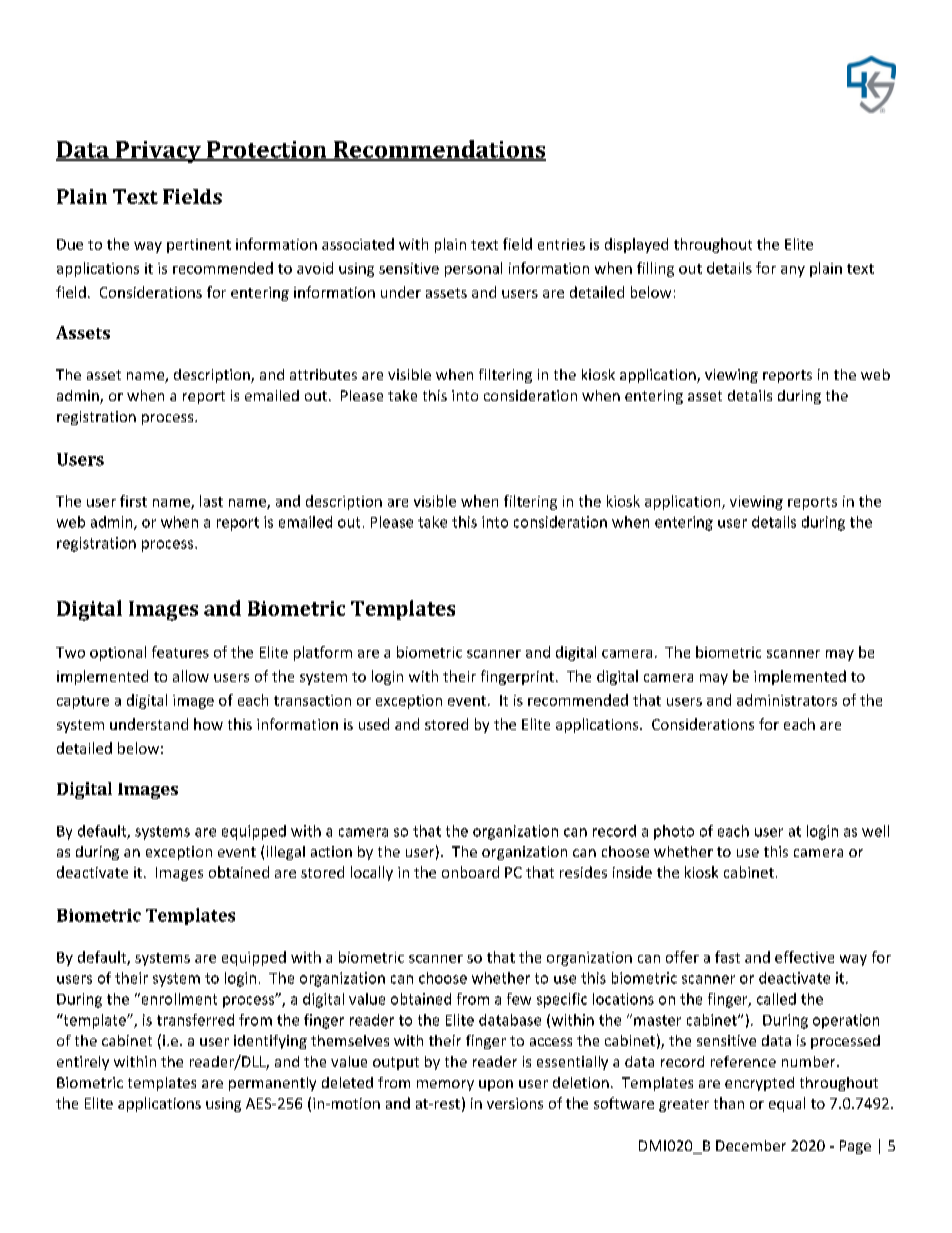 The image size is (952, 1233). I want to click on permanently, so click(272, 1084).
